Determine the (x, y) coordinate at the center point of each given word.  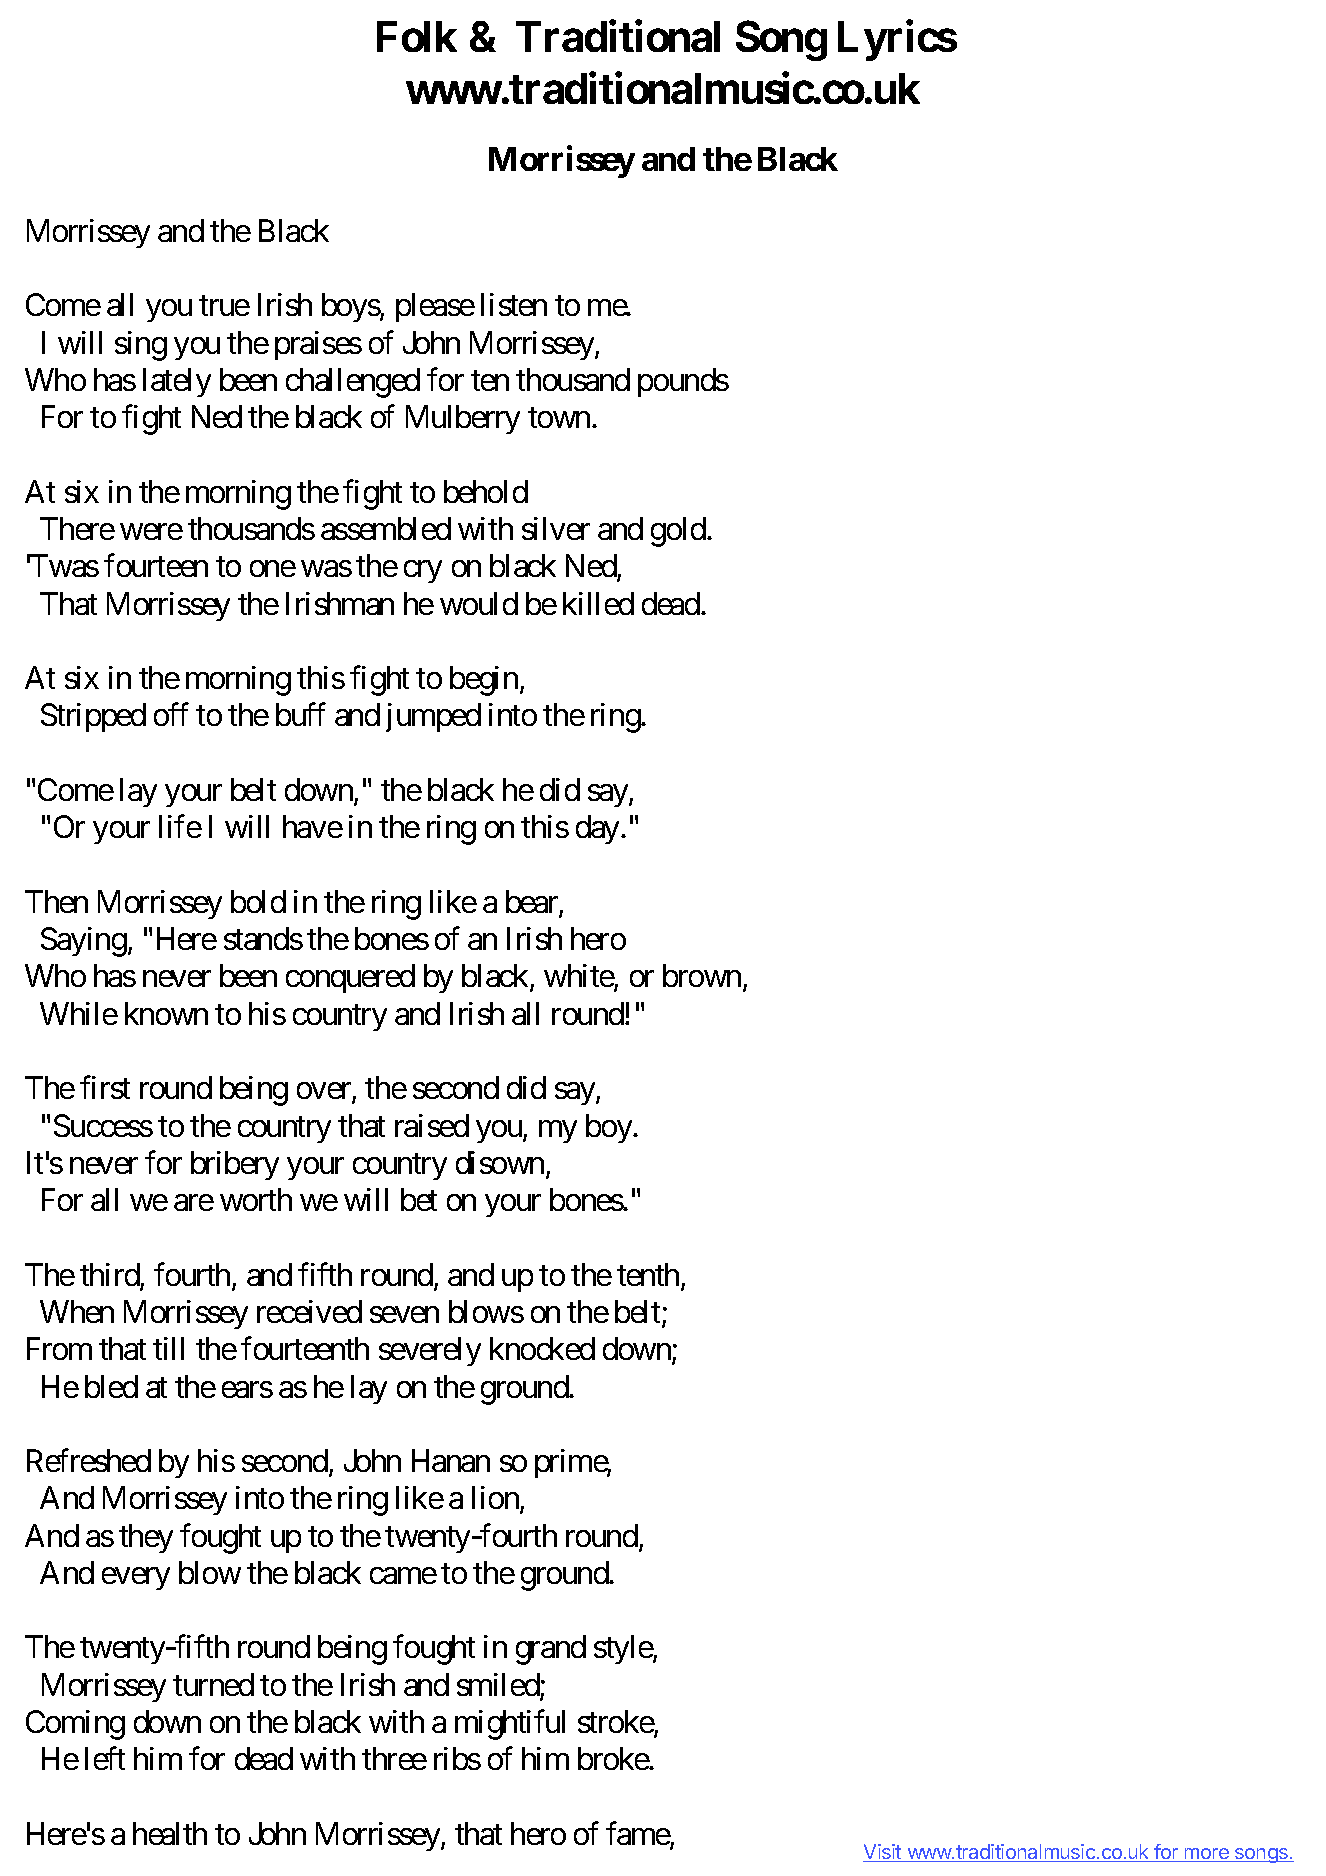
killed (598, 603)
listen (514, 304)
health (170, 1833)
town (559, 418)
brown (702, 975)
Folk (417, 36)
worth (256, 1199)
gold (678, 532)
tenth (648, 1274)
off (171, 714)
